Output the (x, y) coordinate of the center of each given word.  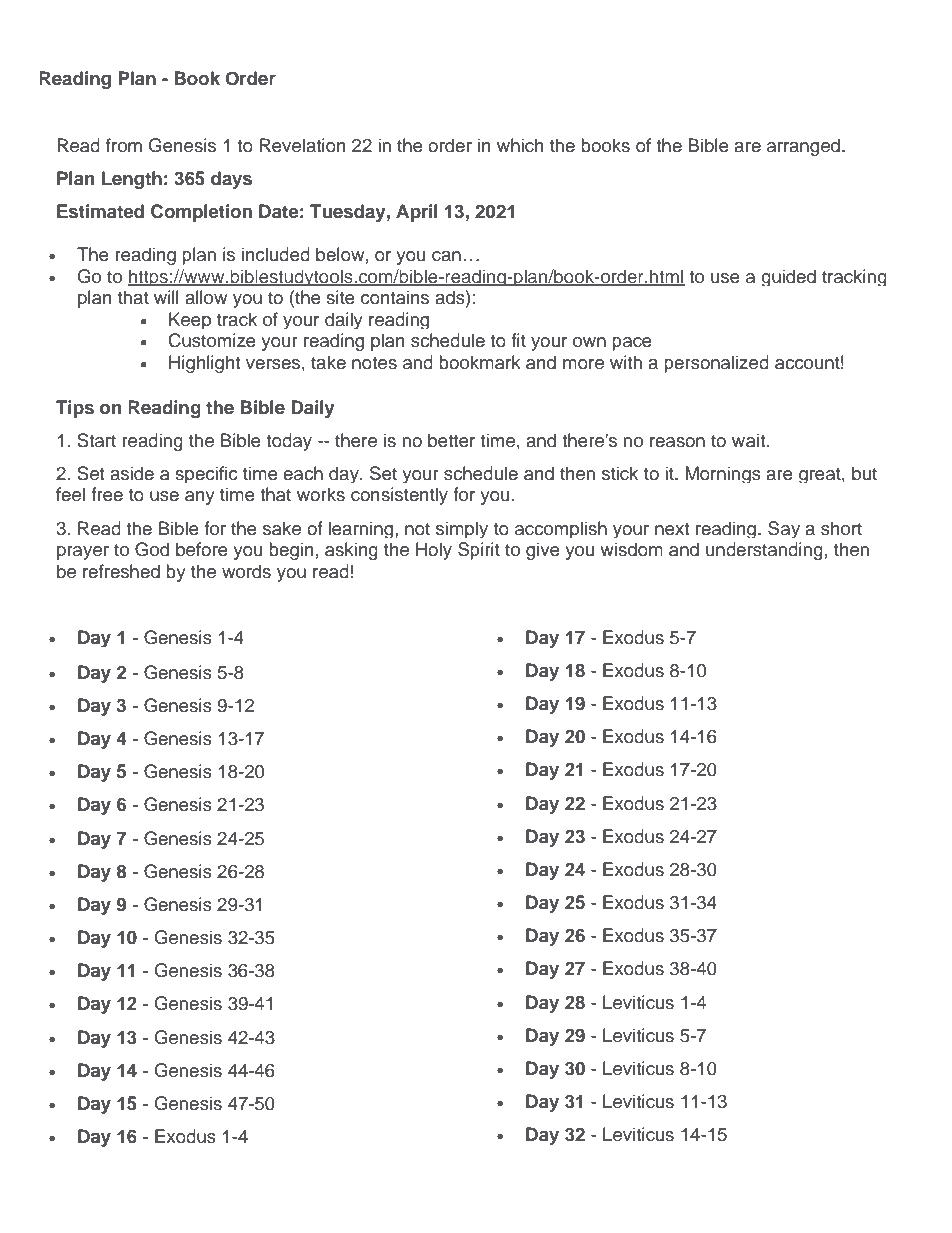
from (124, 145)
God (152, 549)
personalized (716, 364)
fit (518, 340)
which (520, 145)
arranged (803, 147)
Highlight (204, 364)
